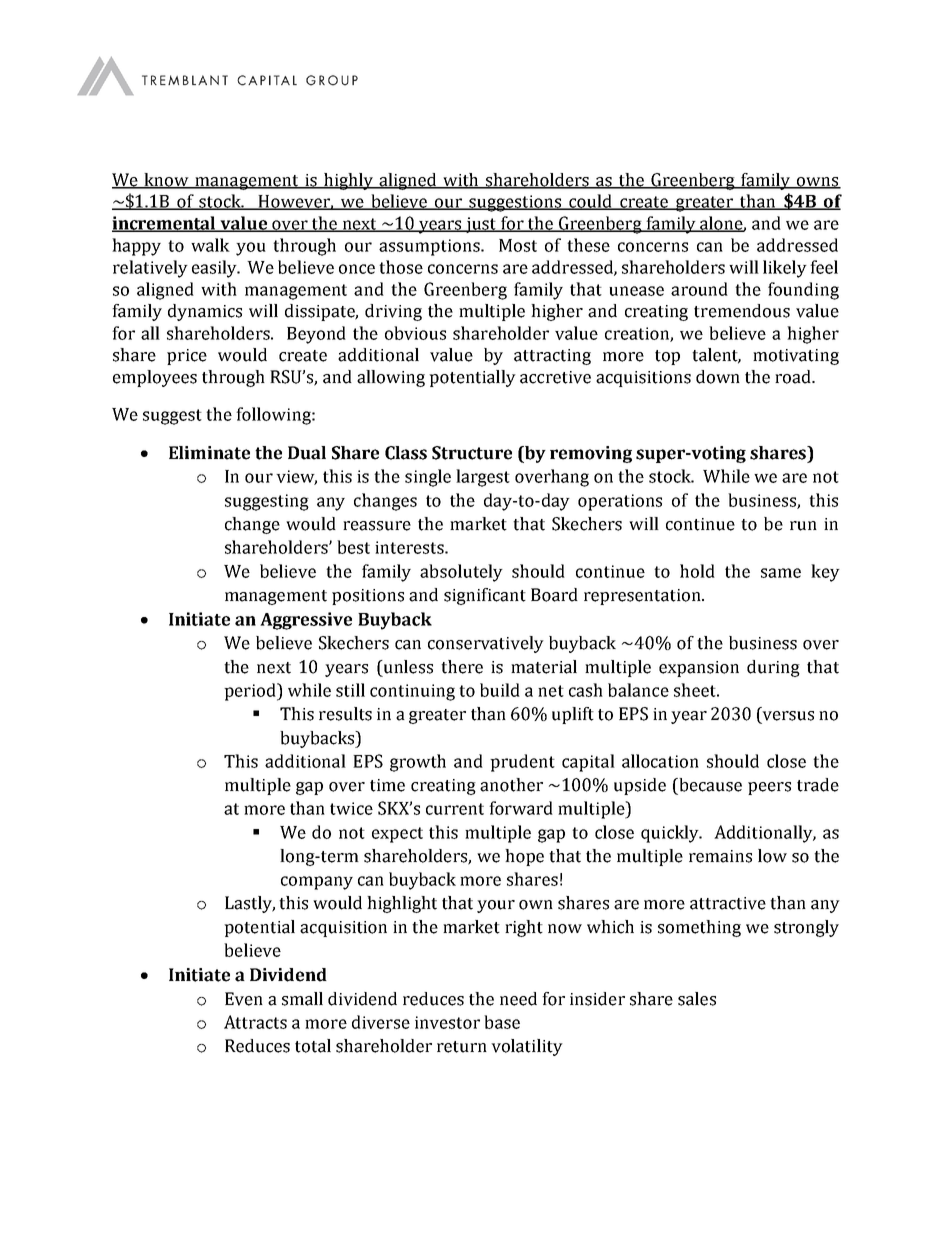  I want to click on owns, so click(818, 182).
